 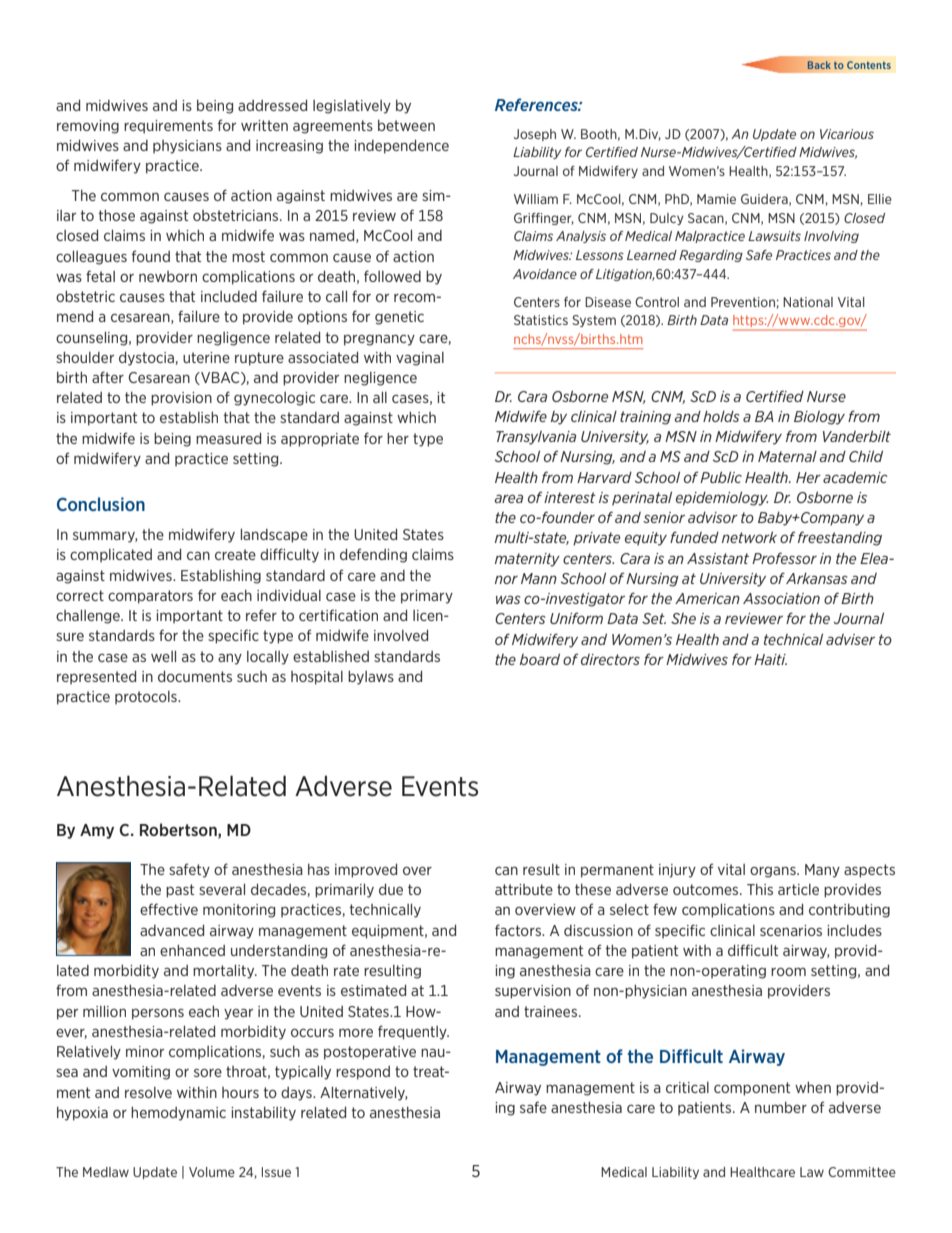 I want to click on primary, so click(x=427, y=597).
